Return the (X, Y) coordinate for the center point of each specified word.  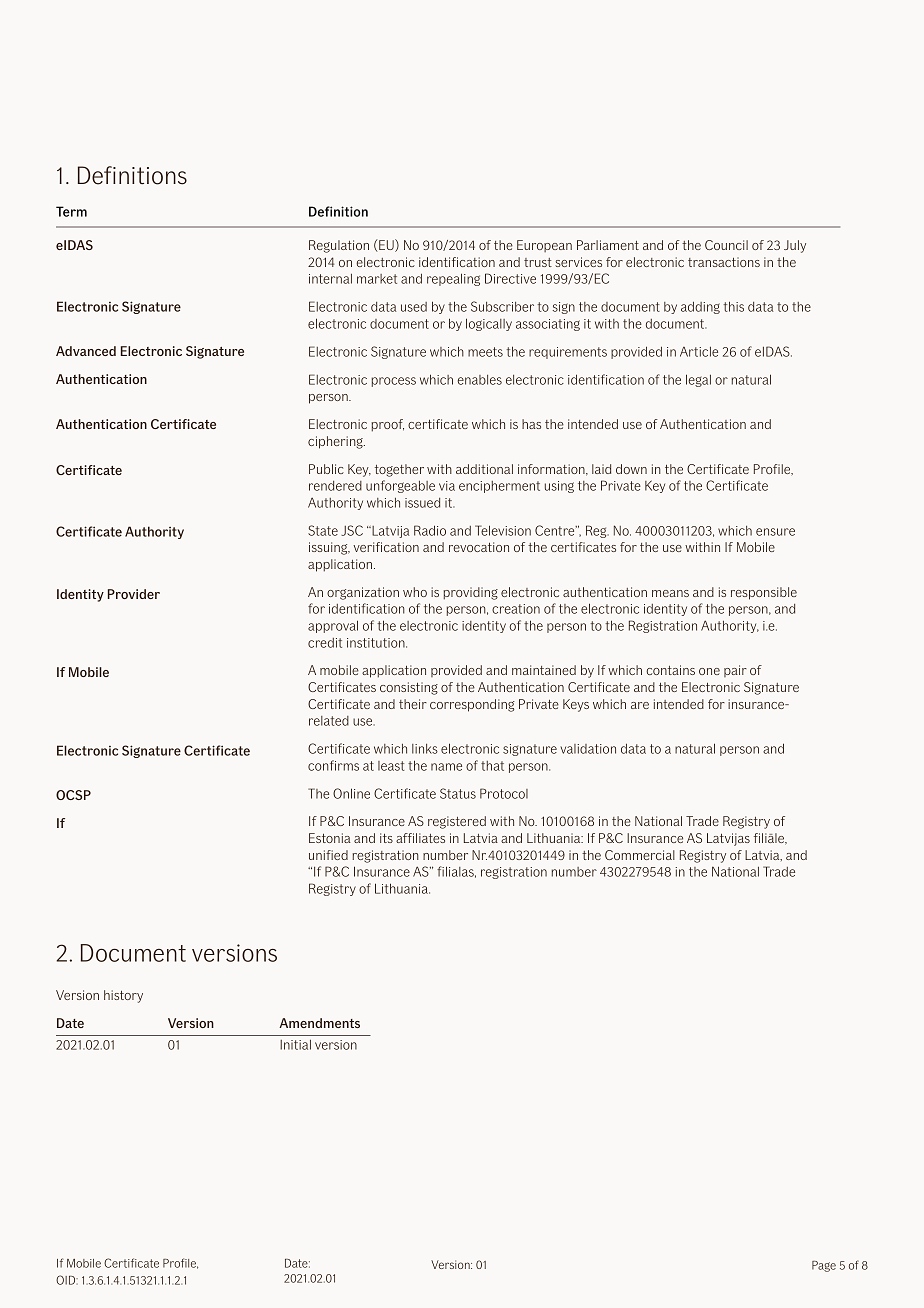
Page (824, 1266)
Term (71, 211)
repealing (453, 279)
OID (67, 1280)
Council (726, 245)
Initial (295, 1045)
